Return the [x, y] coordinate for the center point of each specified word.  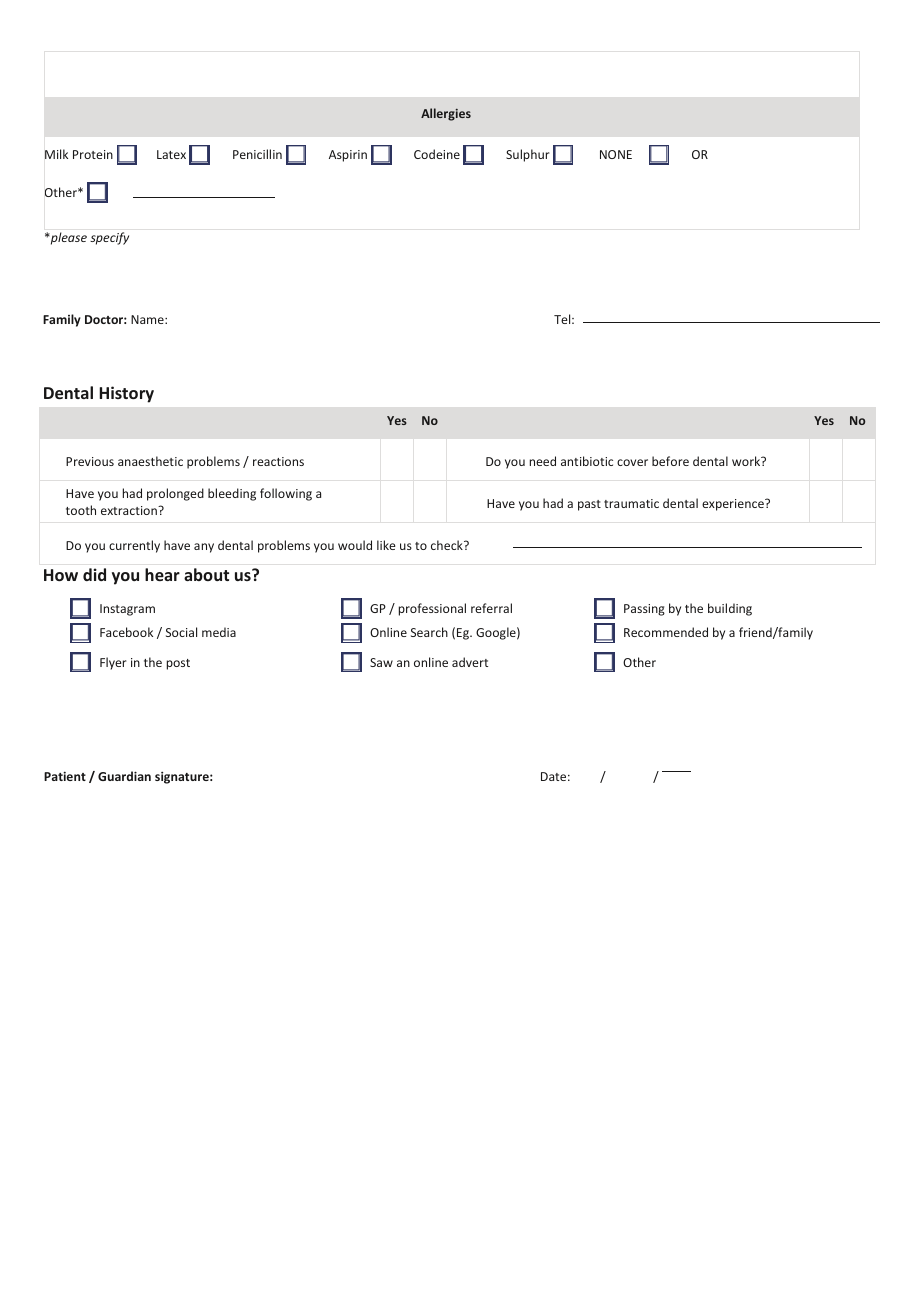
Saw [381, 662]
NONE [616, 154]
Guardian [124, 776]
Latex [171, 154]
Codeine [437, 154]
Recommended [666, 632]
